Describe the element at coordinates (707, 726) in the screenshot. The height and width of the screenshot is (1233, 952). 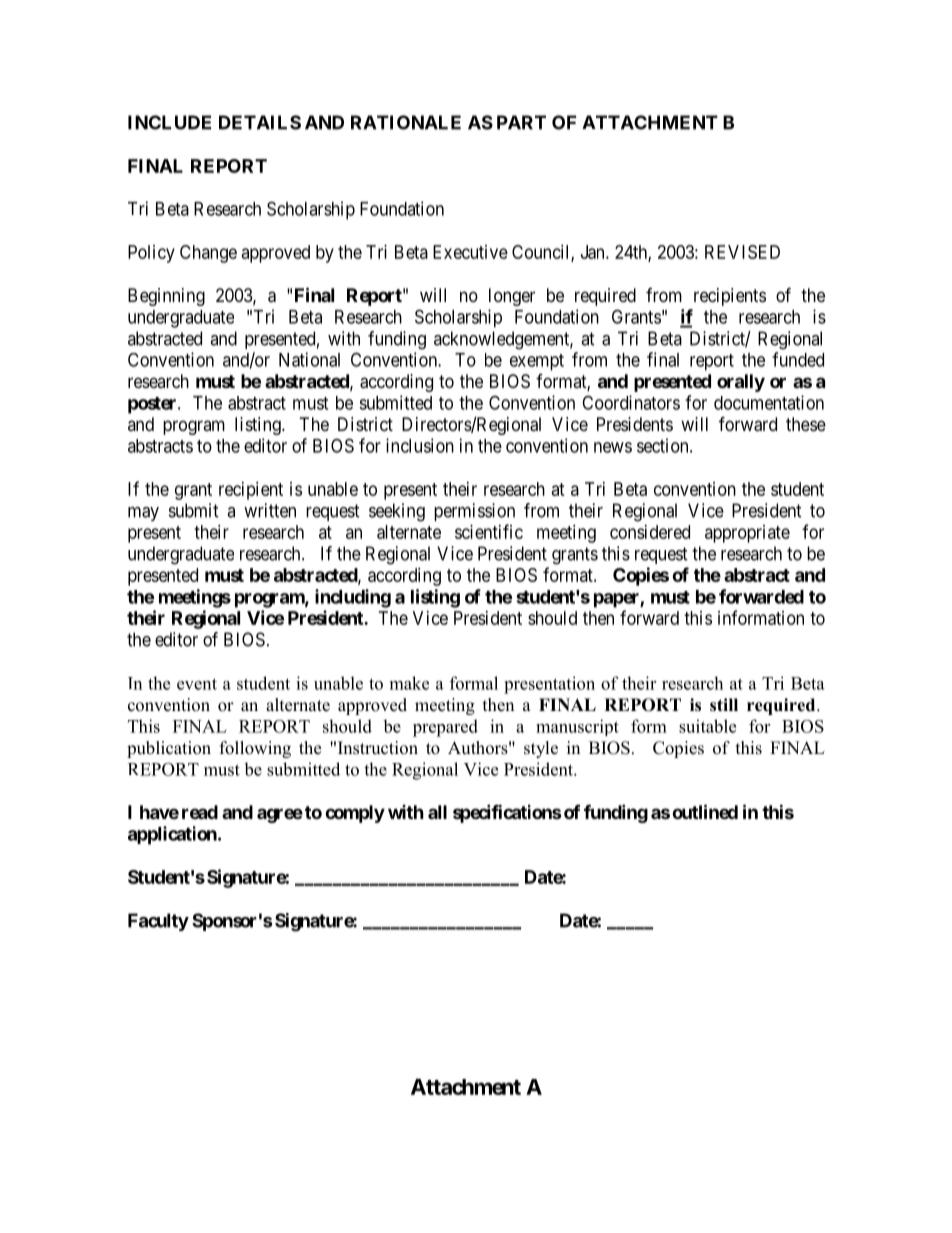
I see `suitable` at that location.
